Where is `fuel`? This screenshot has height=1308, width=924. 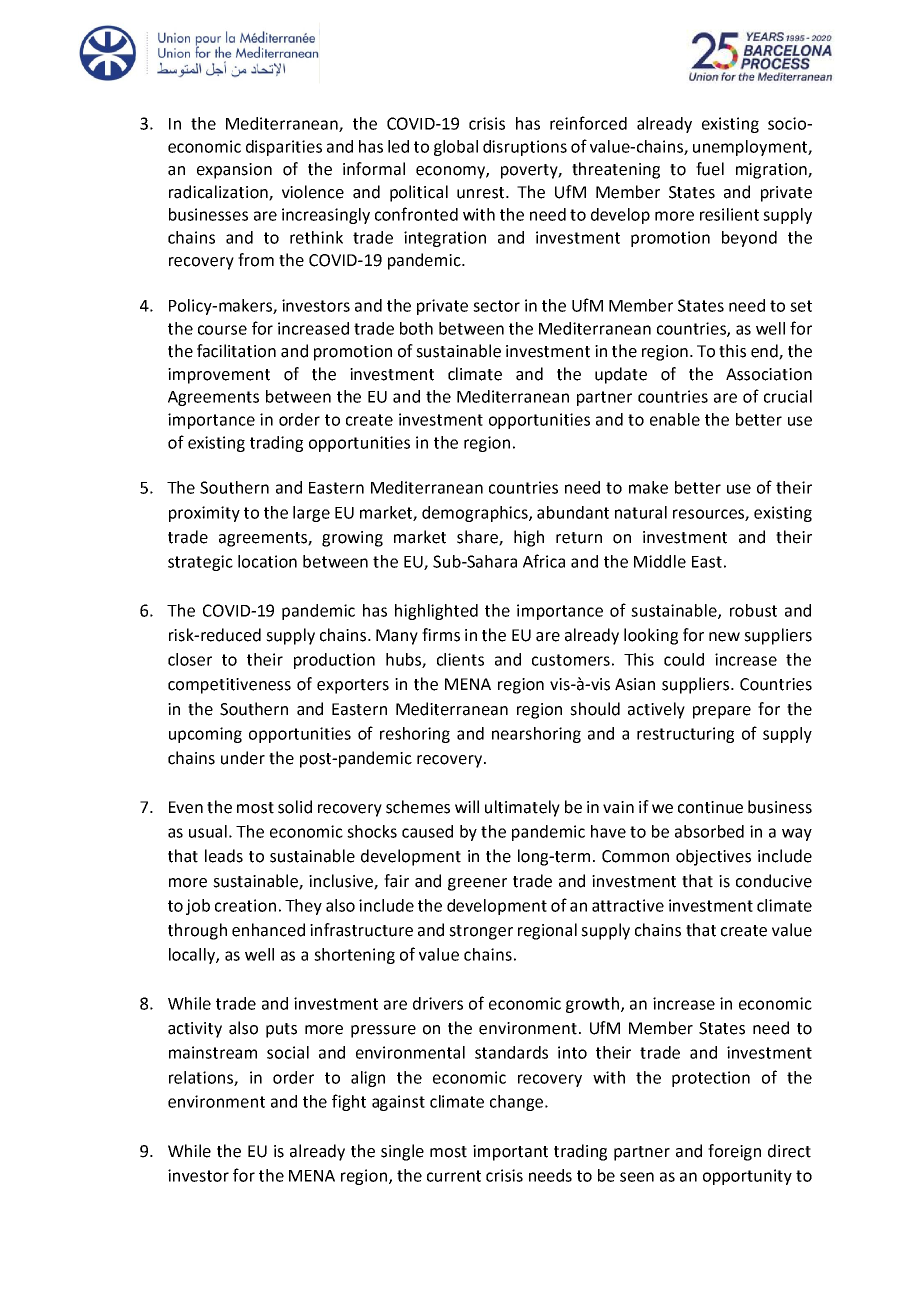
fuel is located at coordinates (710, 169).
